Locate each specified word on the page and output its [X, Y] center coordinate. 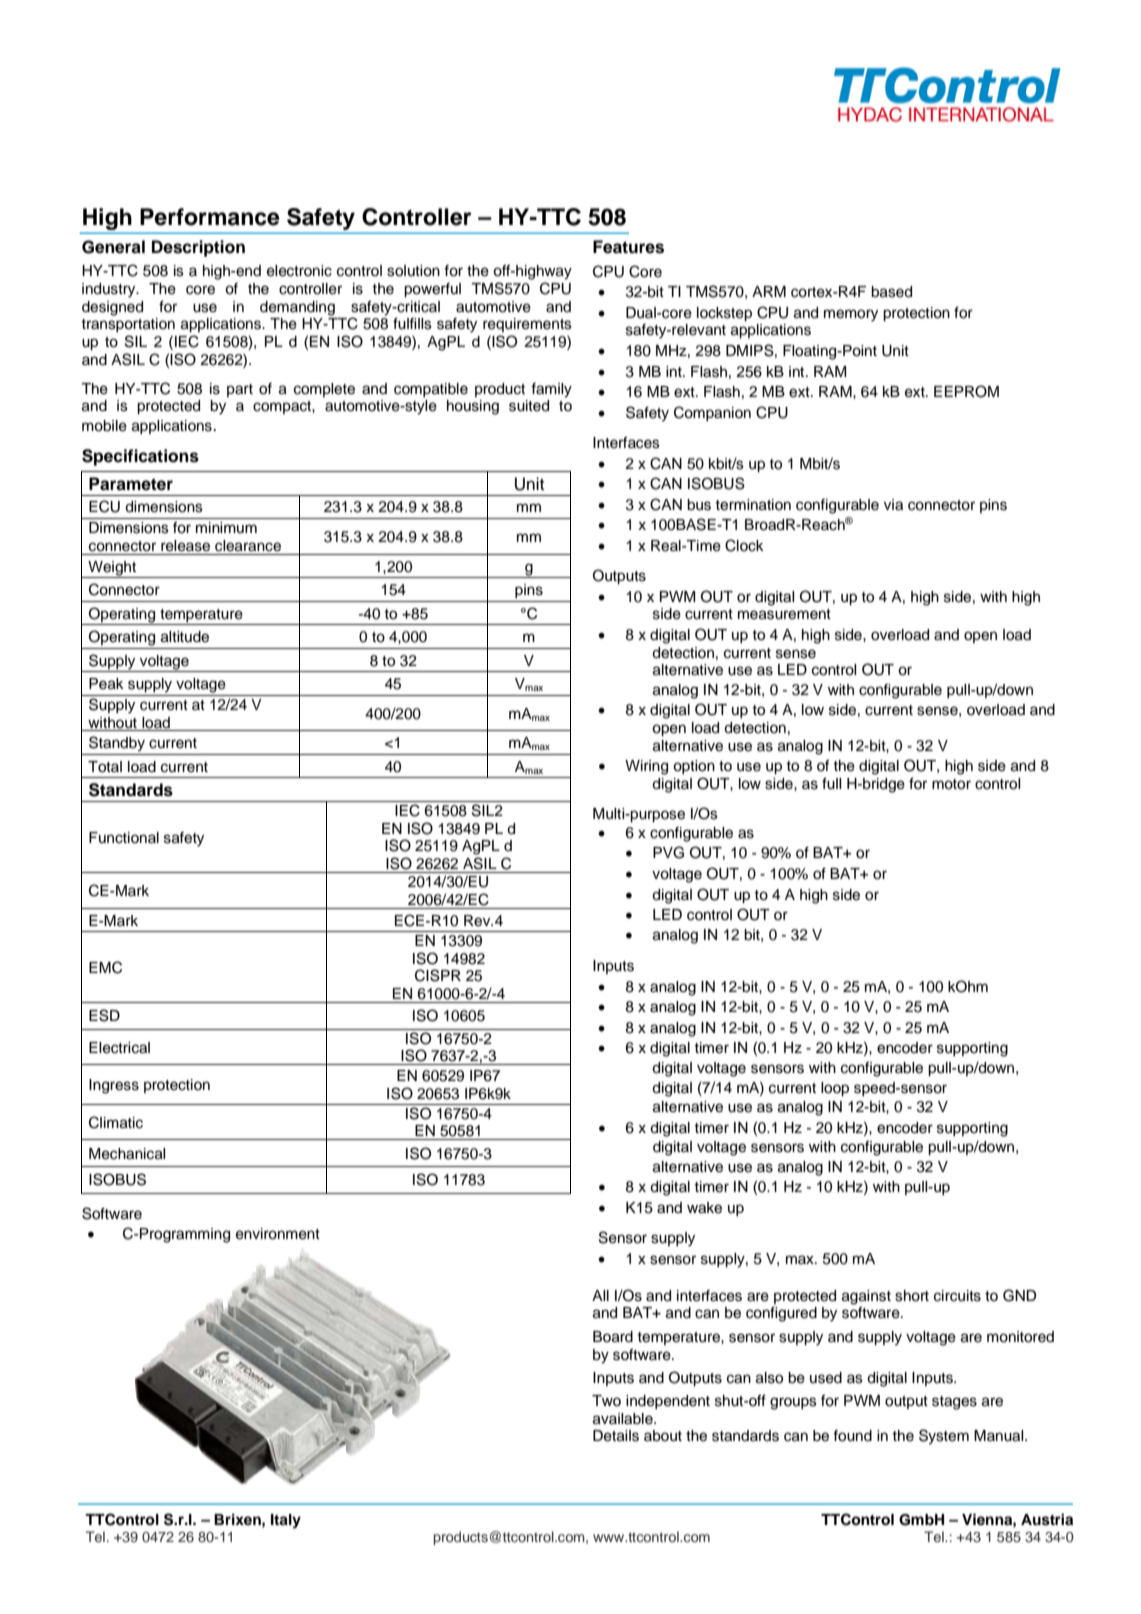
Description [198, 248]
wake [704, 1208]
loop [835, 1089]
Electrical [119, 1048]
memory [851, 315]
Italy [286, 1521]
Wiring [646, 767]
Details [616, 1436]
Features [628, 247]
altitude [185, 637]
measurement [784, 614]
